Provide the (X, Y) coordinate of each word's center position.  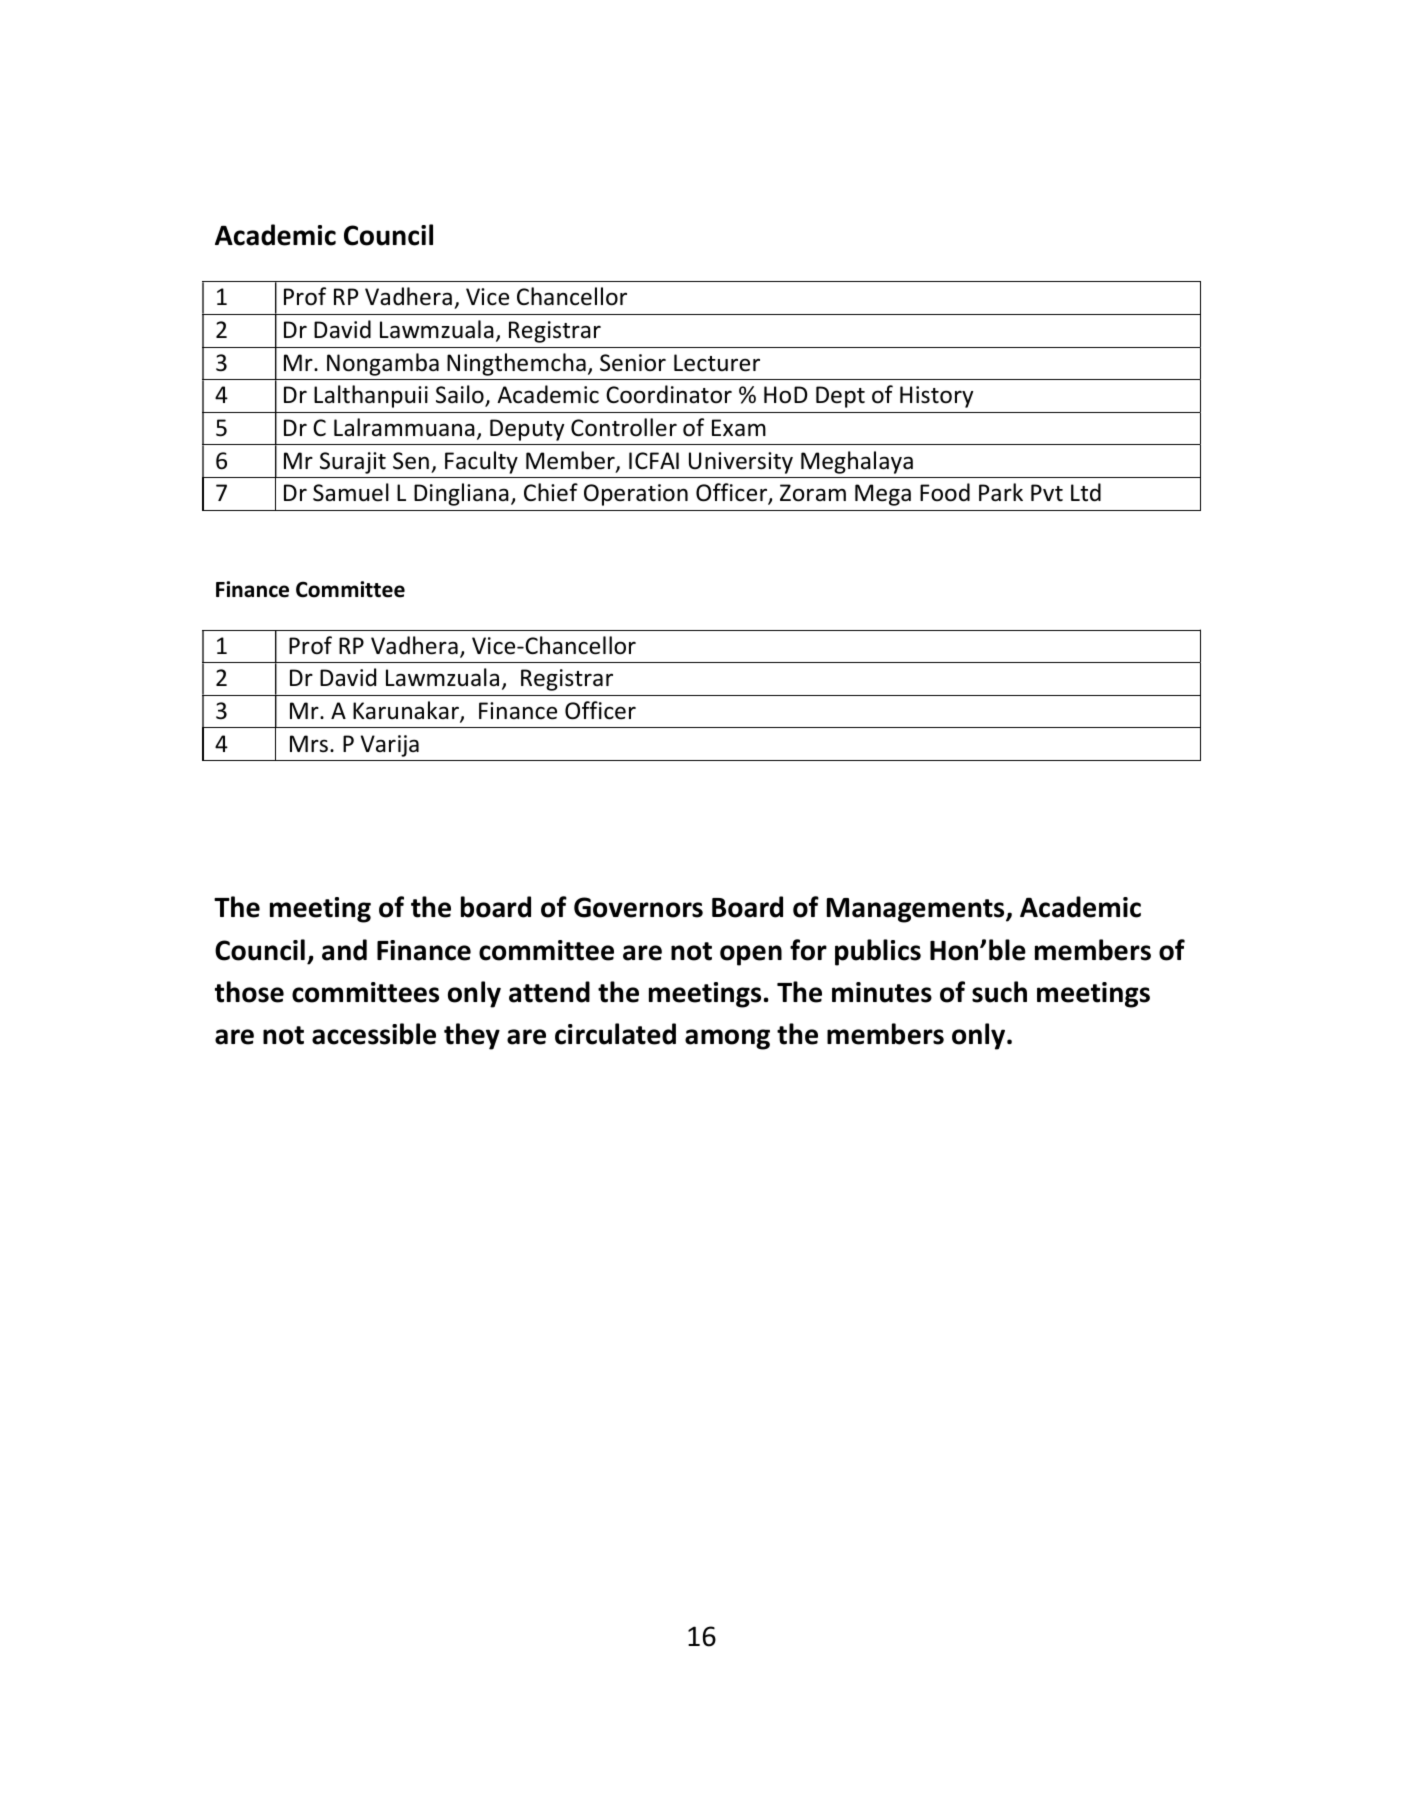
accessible (374, 1034)
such (999, 992)
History (936, 397)
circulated (615, 1034)
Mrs (309, 744)
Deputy (527, 430)
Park (1001, 492)
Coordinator (669, 394)
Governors (638, 907)
